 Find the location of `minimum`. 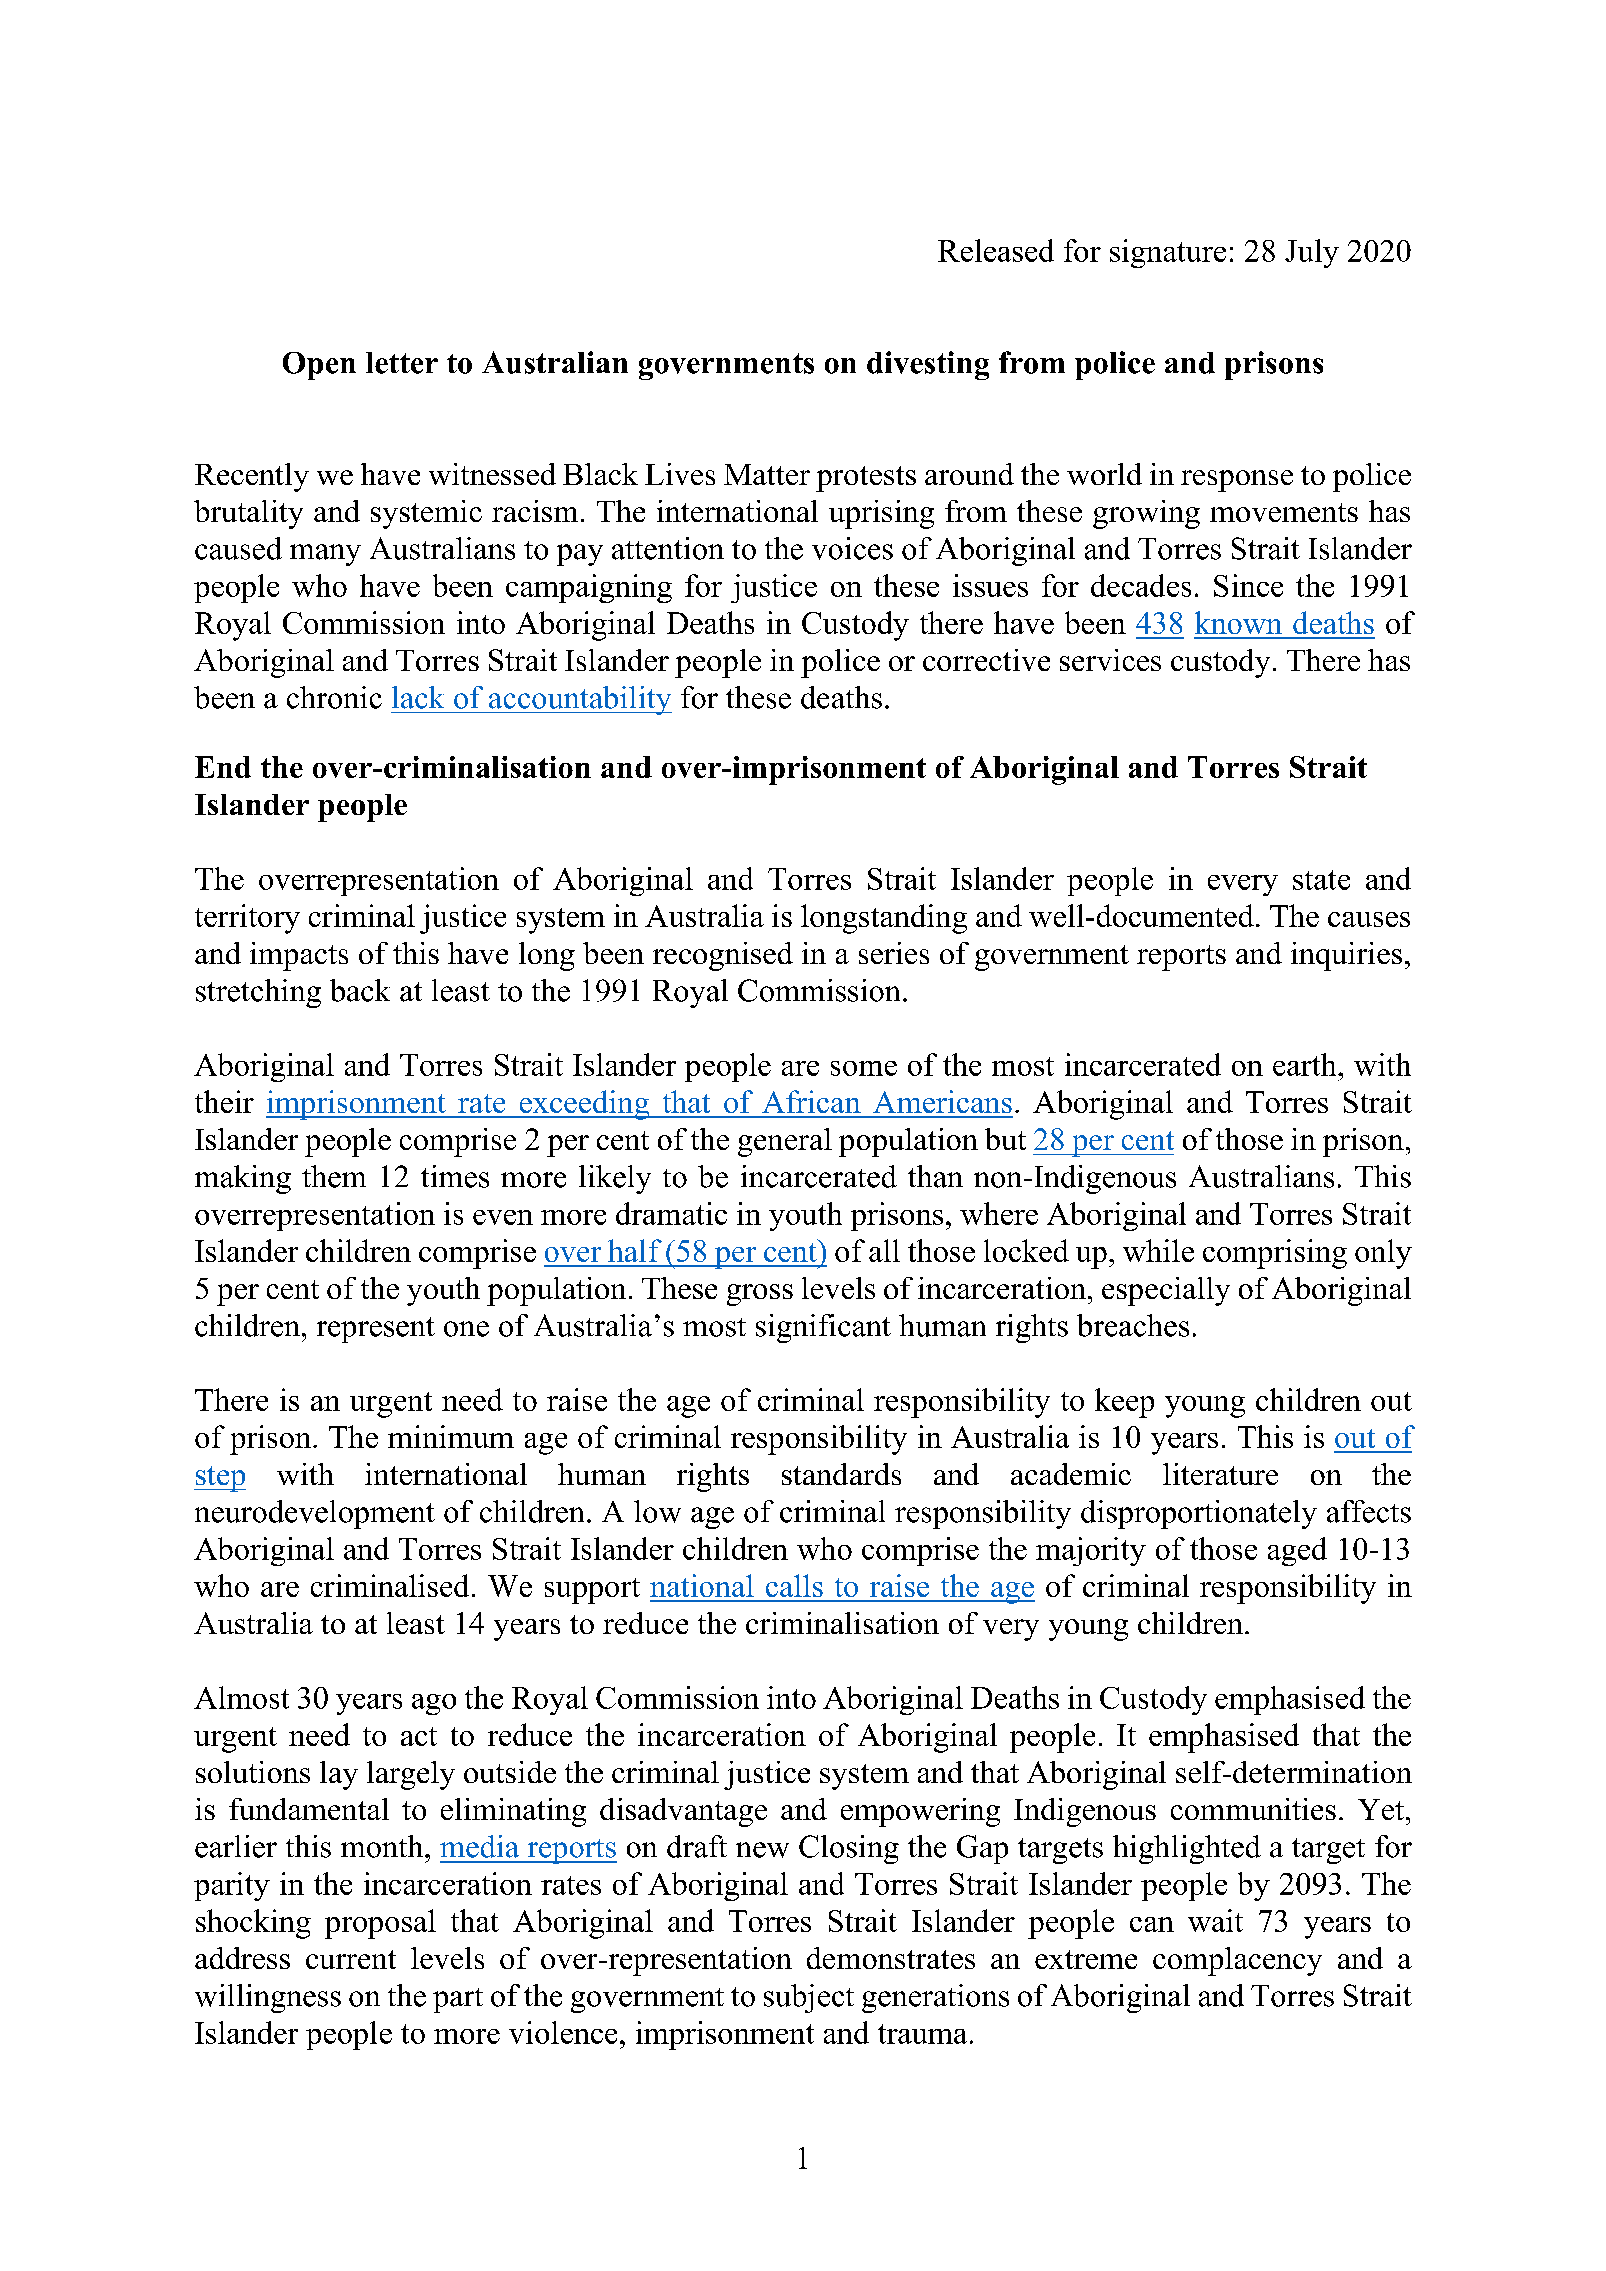

minimum is located at coordinates (451, 1436).
